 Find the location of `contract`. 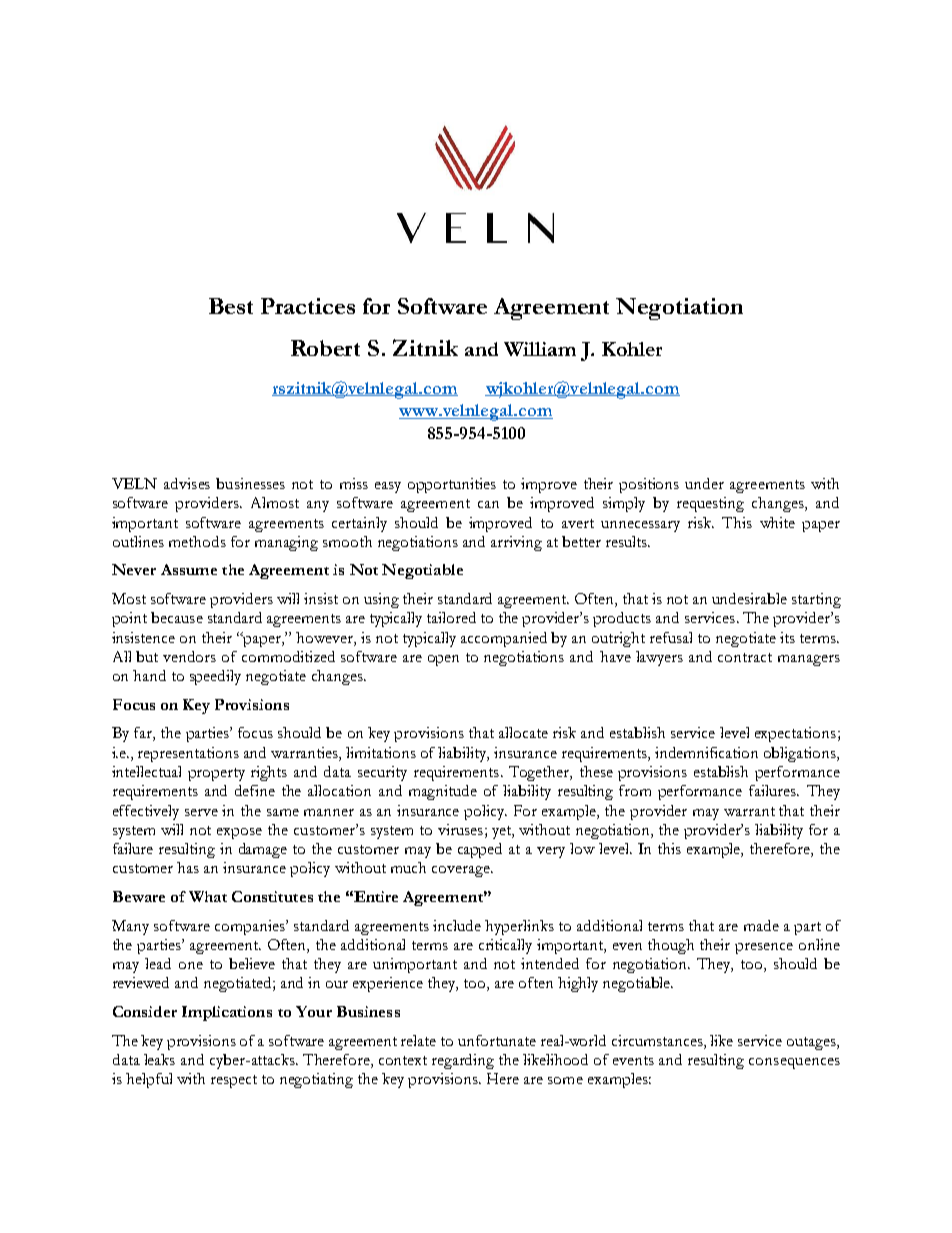

contract is located at coordinates (745, 657).
